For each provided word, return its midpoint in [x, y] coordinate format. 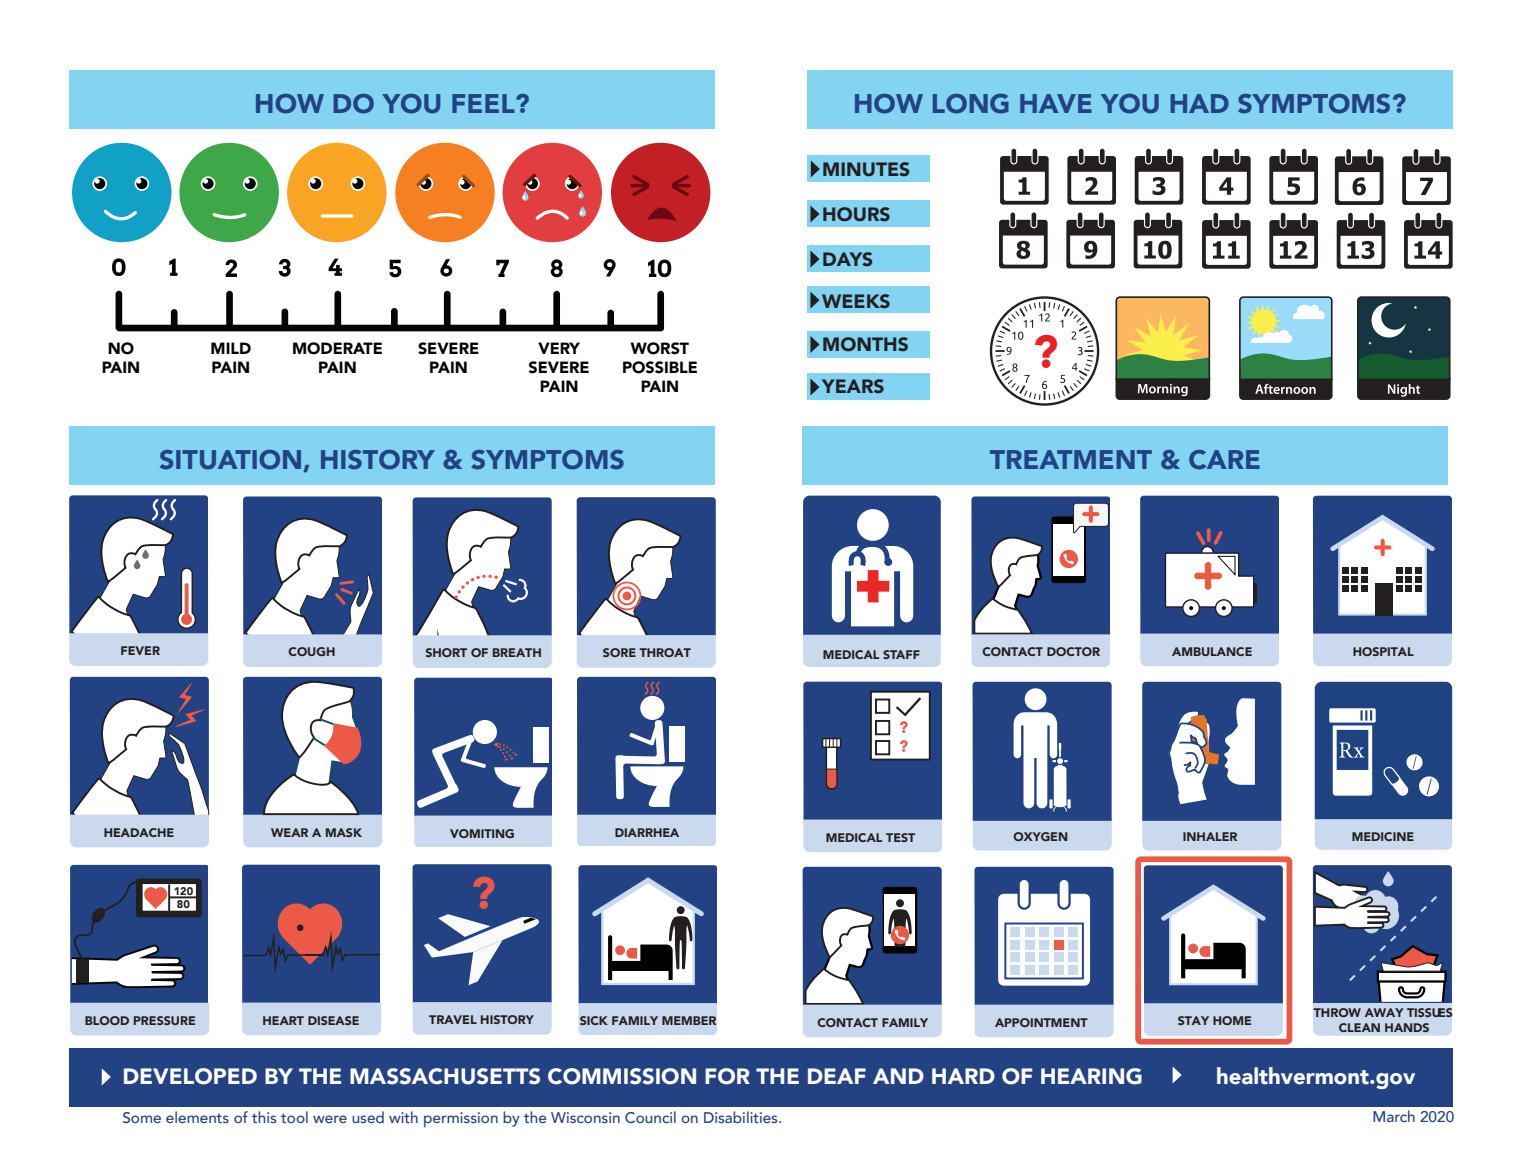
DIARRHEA [647, 832]
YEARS [853, 386]
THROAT [665, 652]
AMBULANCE [1212, 651]
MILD [231, 348]
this [264, 1117]
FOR [727, 1076]
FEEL [484, 103]
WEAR [289, 832]
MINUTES [866, 169]
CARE [1224, 460]
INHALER [1210, 836]
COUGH [311, 651]
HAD [1199, 103]
